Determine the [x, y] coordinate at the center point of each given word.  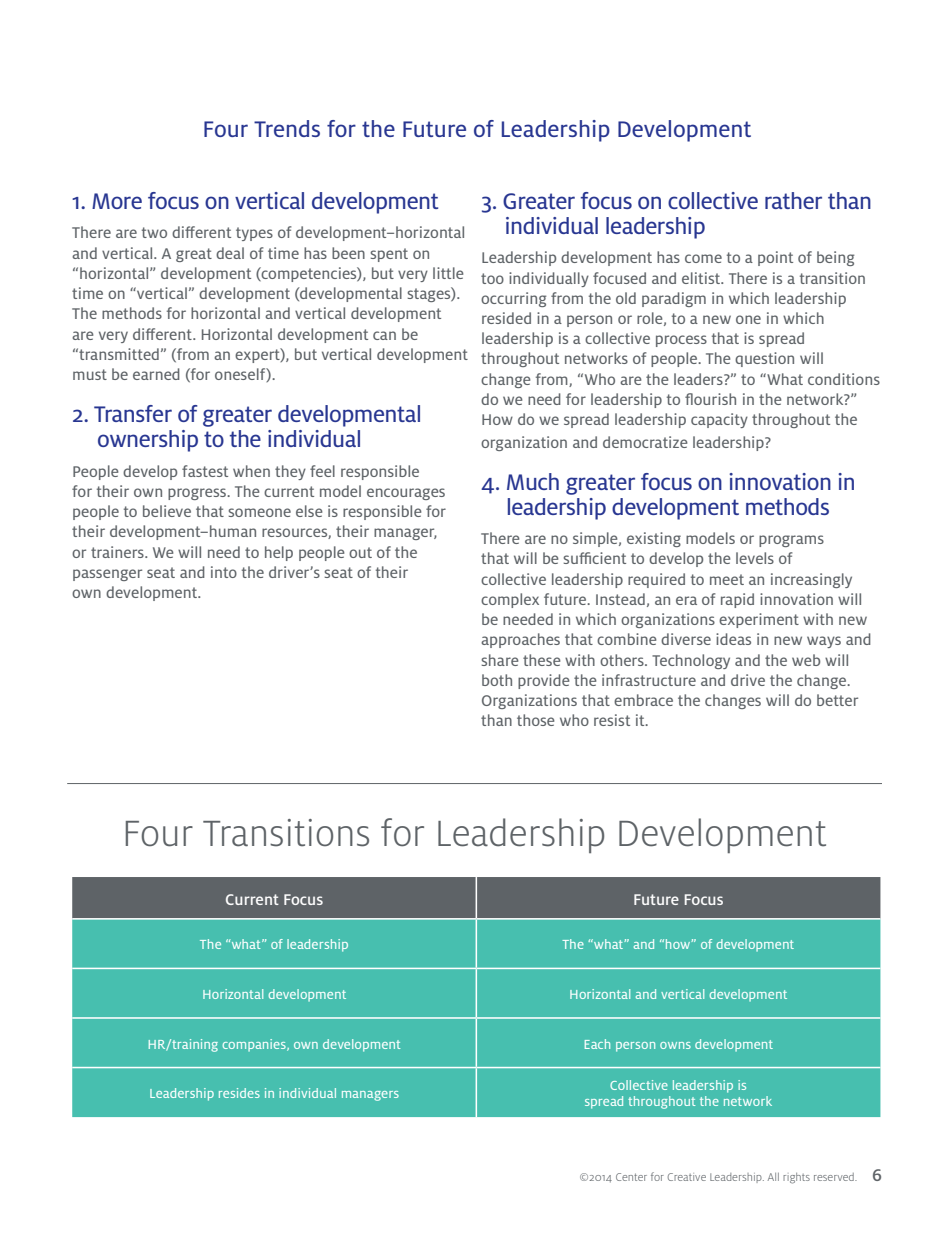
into [224, 572]
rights [796, 1178]
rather [793, 200]
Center [631, 1177]
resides [239, 1093]
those [536, 720]
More [117, 201]
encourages [406, 494]
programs [791, 541]
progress [198, 494]
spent [389, 255]
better [837, 700]
